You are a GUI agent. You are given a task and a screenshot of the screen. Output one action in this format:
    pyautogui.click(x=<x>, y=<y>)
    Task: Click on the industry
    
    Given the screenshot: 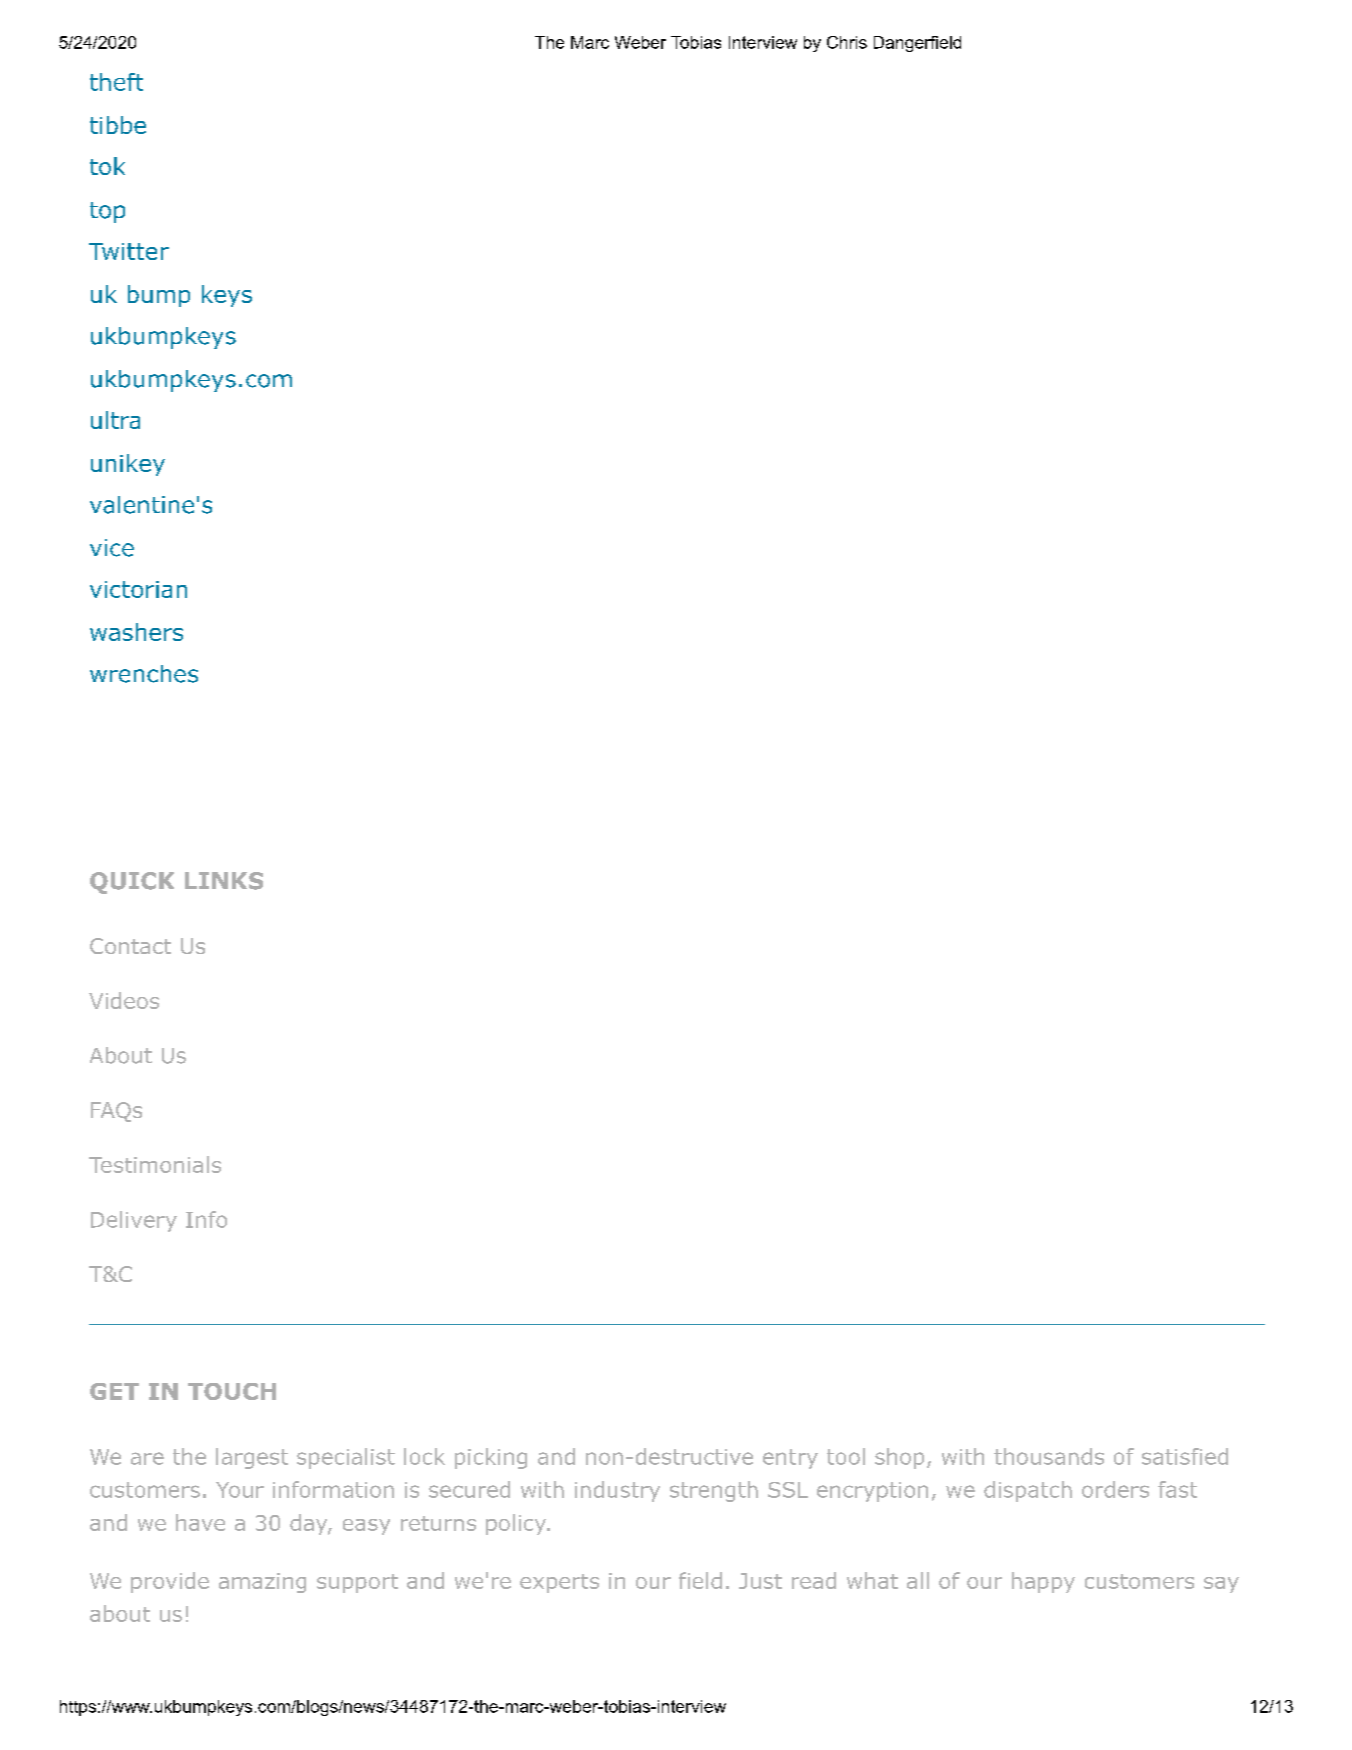 What is the action you would take?
    pyautogui.click(x=617, y=1491)
